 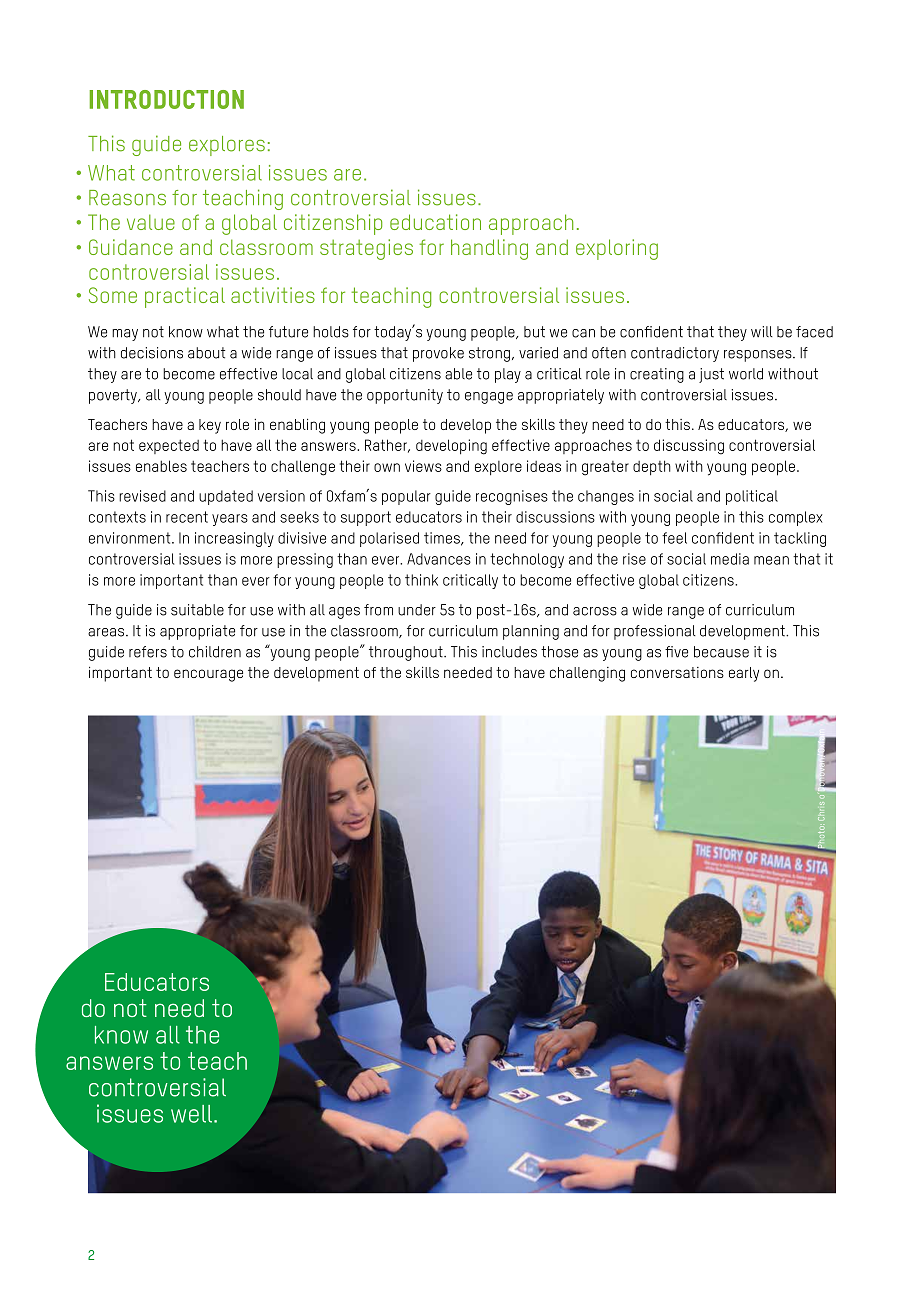 I want to click on education, so click(x=435, y=222).
